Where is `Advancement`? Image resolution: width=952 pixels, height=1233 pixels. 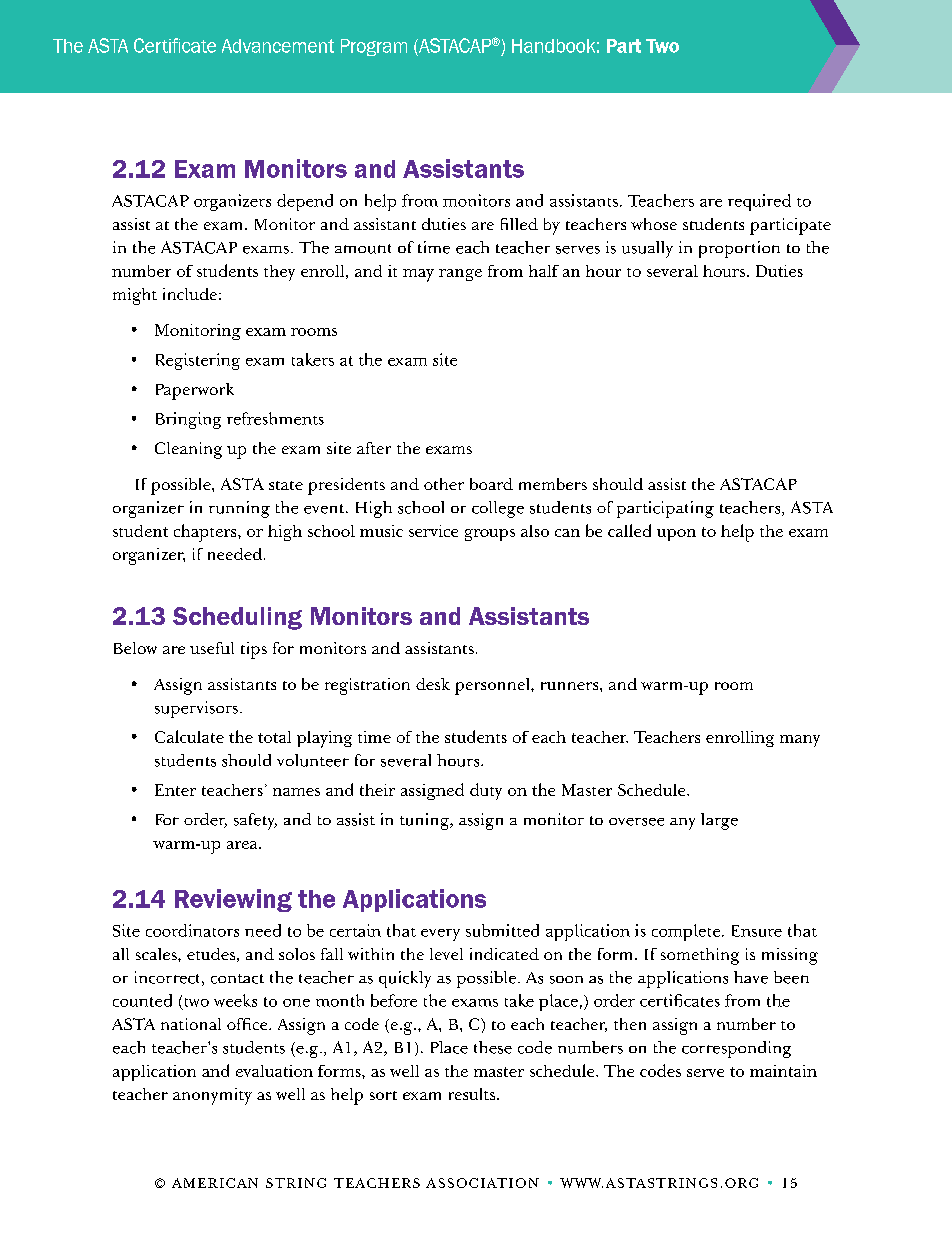 Advancement is located at coordinates (278, 46).
